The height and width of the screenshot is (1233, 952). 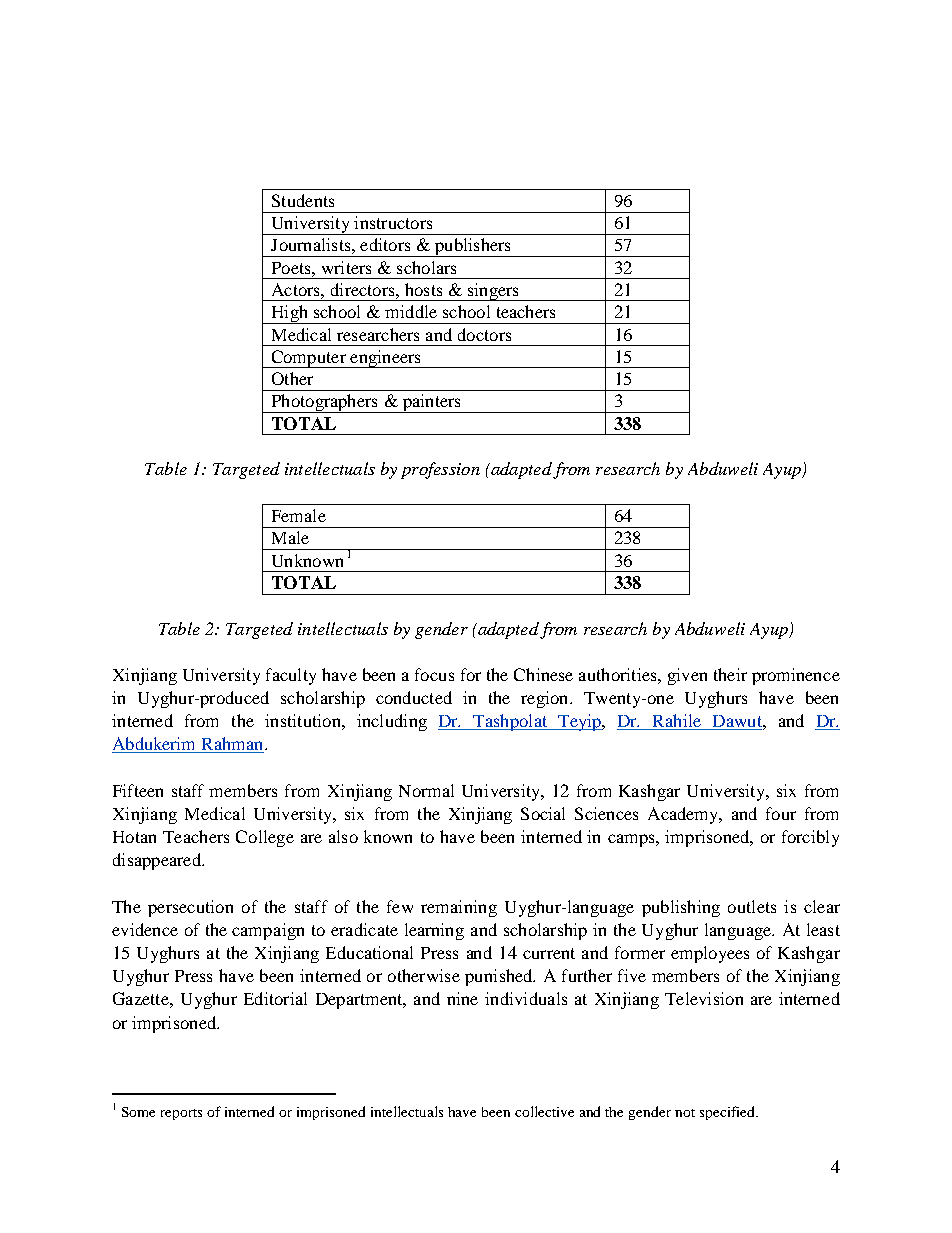 What do you see at coordinates (493, 292) in the screenshot?
I see `singers` at bounding box center [493, 292].
